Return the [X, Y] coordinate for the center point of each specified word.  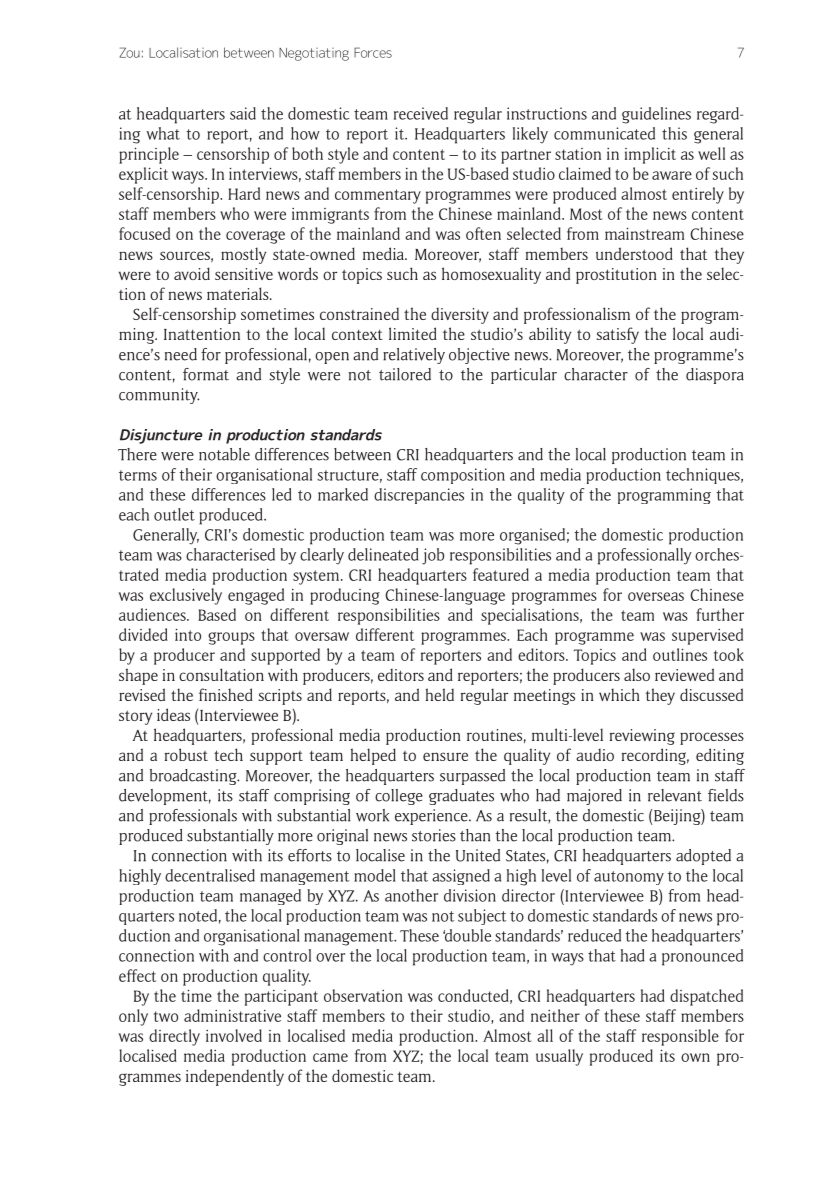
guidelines [656, 115]
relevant [675, 795]
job [433, 556]
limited [413, 333]
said [243, 113]
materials [239, 293]
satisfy [618, 335]
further [720, 614]
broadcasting [194, 777]
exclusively [186, 596]
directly [174, 1037]
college [399, 797]
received [421, 113]
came [330, 1057]
